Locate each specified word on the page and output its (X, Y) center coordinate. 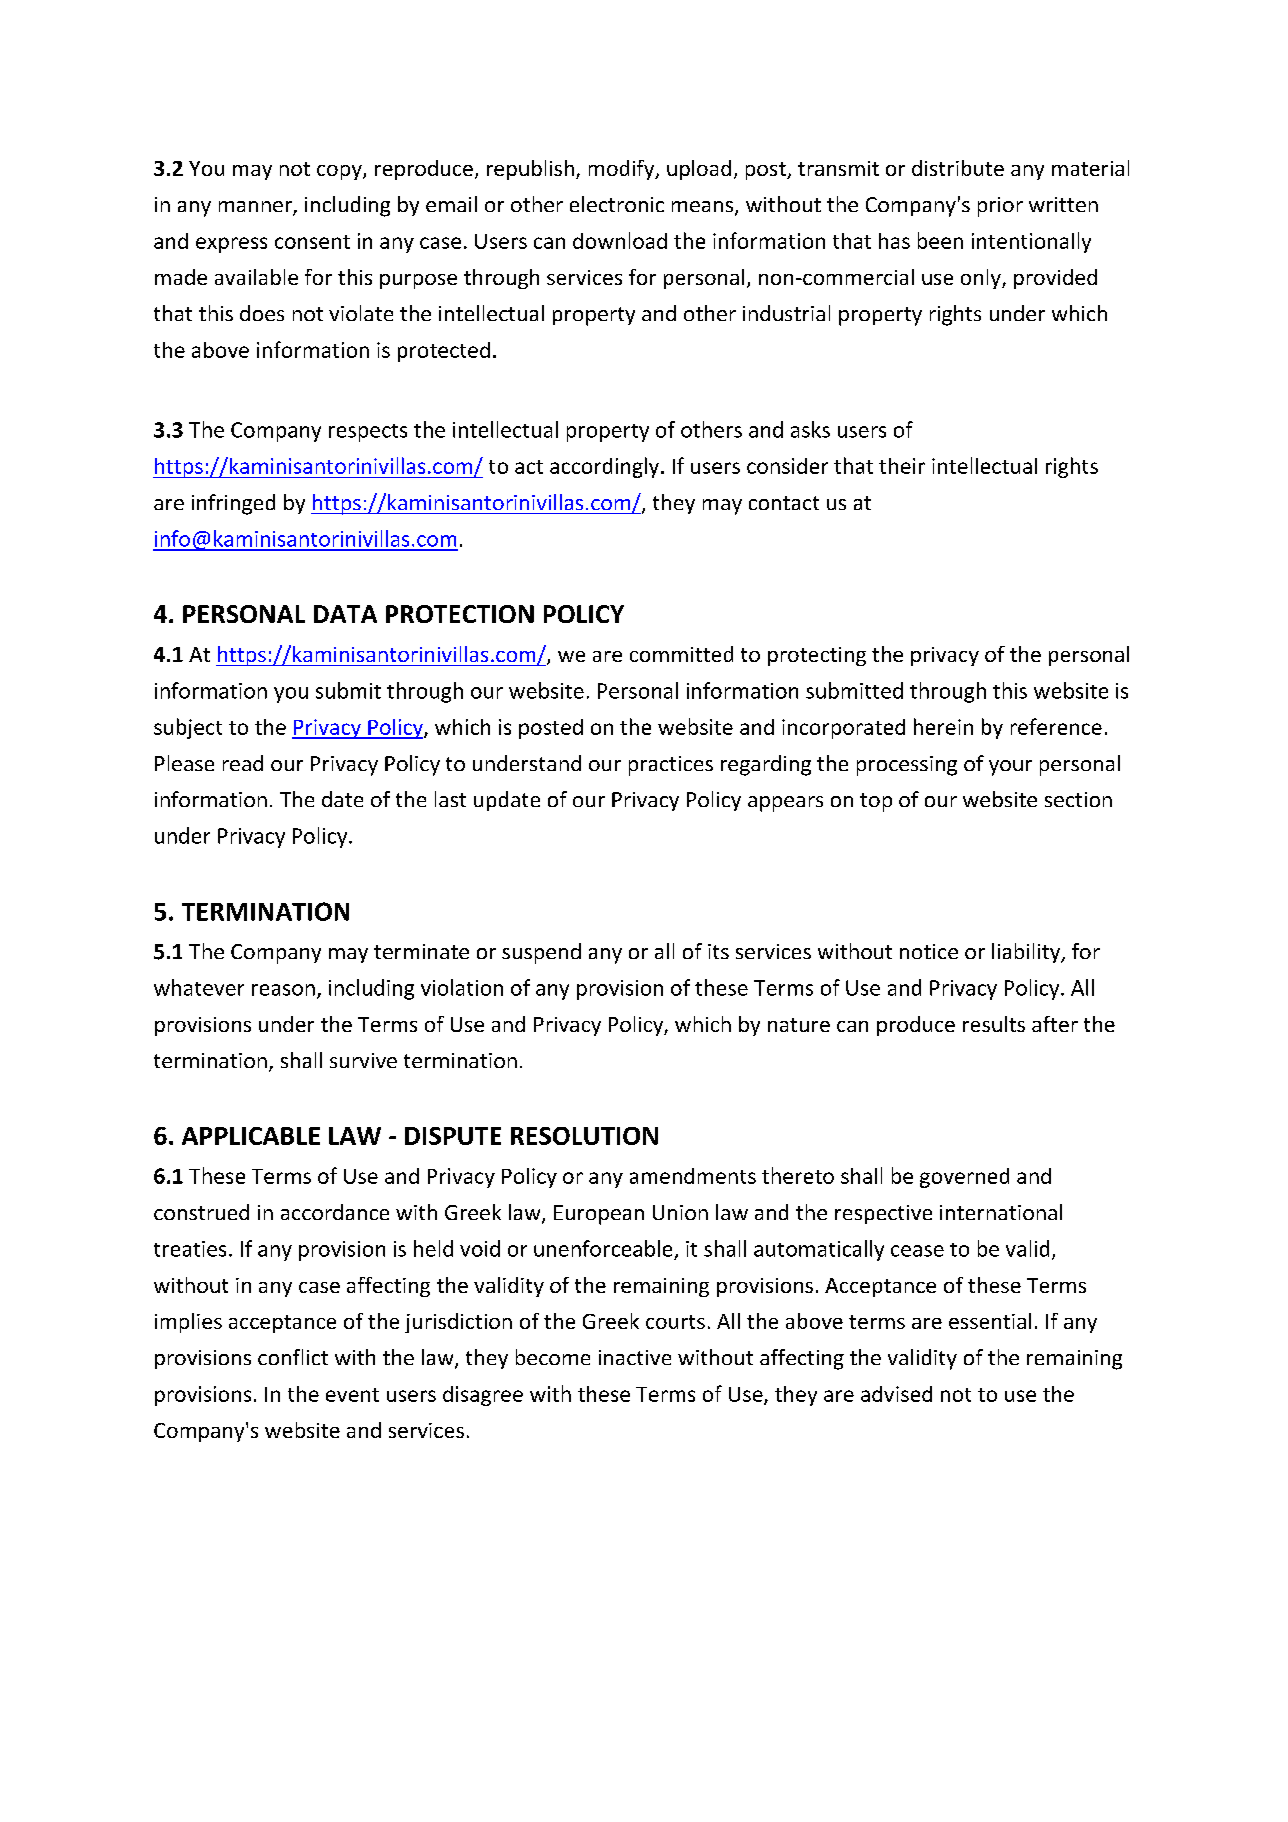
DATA (345, 614)
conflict (293, 1357)
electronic (617, 204)
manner (256, 208)
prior (1000, 207)
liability (1027, 953)
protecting (817, 656)
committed (681, 654)
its (718, 951)
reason (283, 990)
